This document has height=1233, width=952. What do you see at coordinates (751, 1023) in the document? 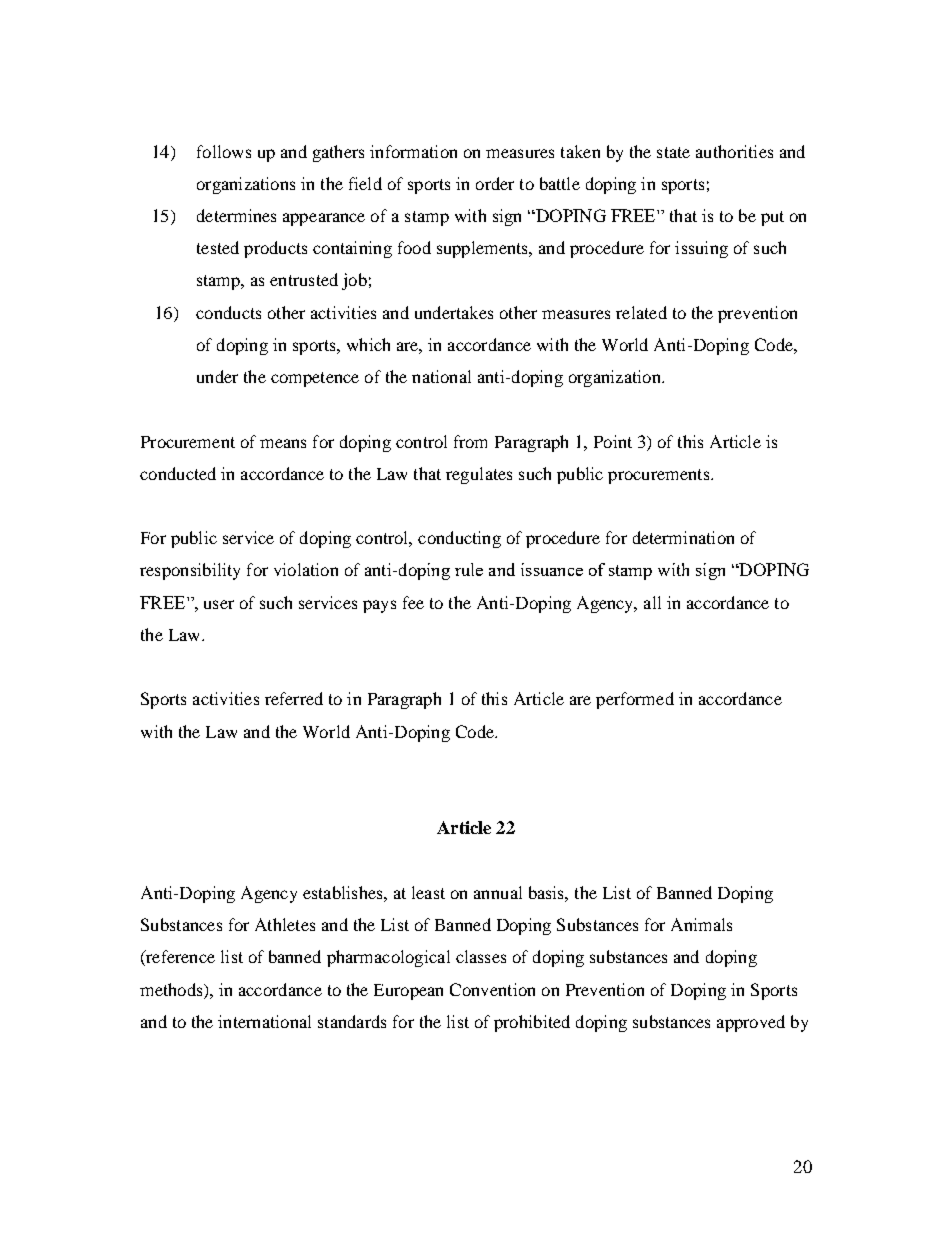
I see `approved` at bounding box center [751, 1023].
